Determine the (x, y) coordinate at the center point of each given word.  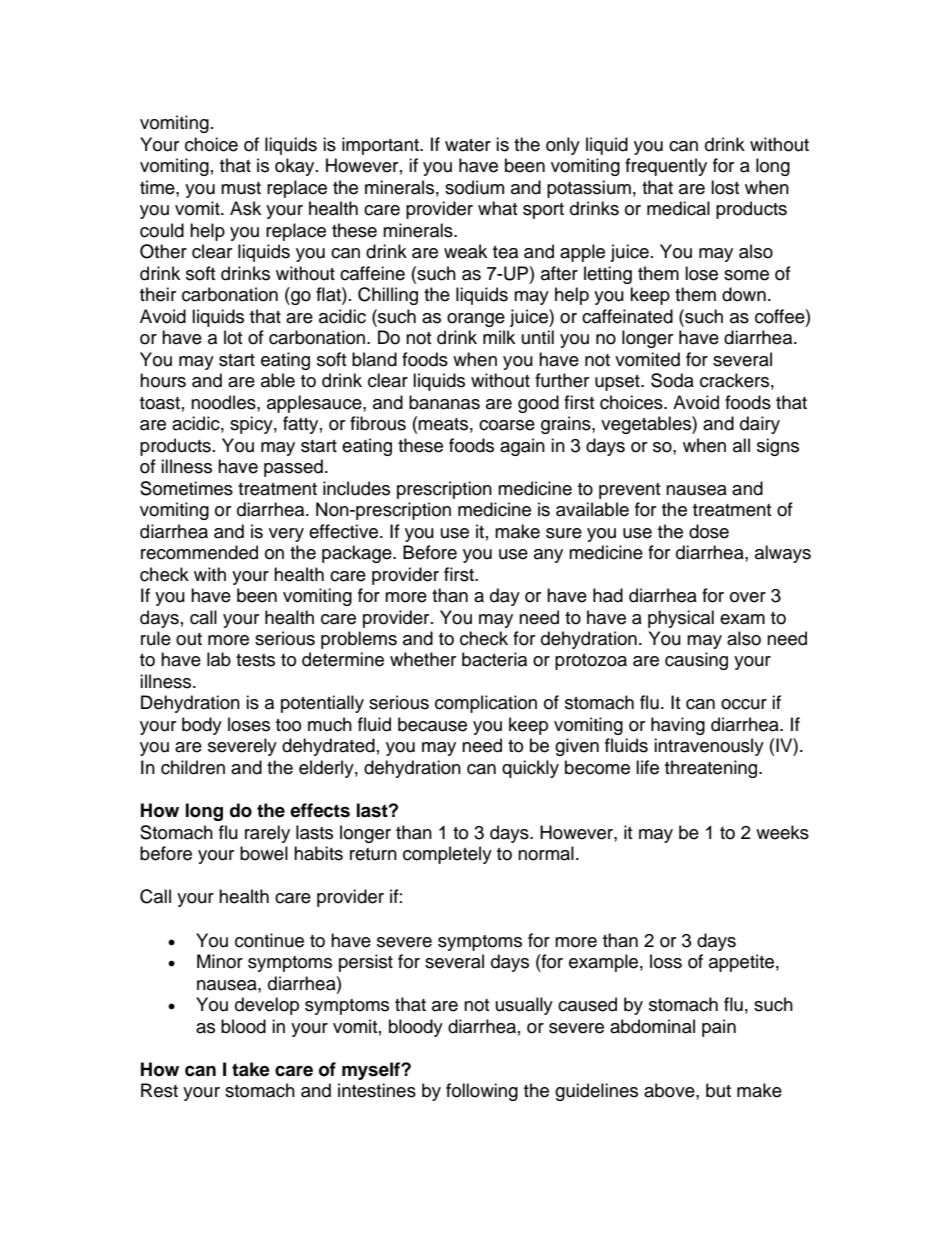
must (241, 188)
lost (725, 187)
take (251, 1069)
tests (255, 660)
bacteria (494, 659)
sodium (474, 187)
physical (681, 619)
